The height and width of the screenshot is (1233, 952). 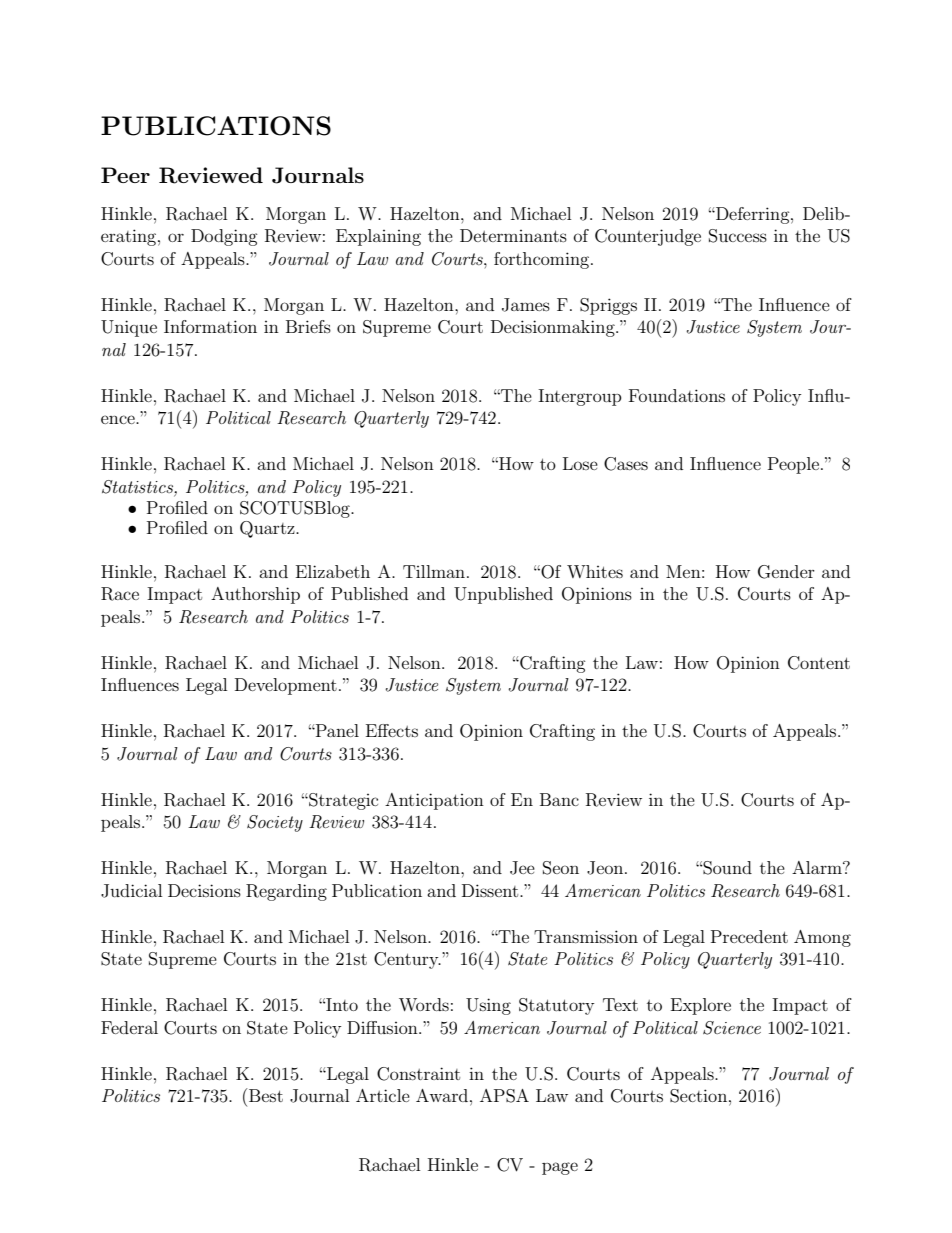 I want to click on People, so click(x=793, y=465).
